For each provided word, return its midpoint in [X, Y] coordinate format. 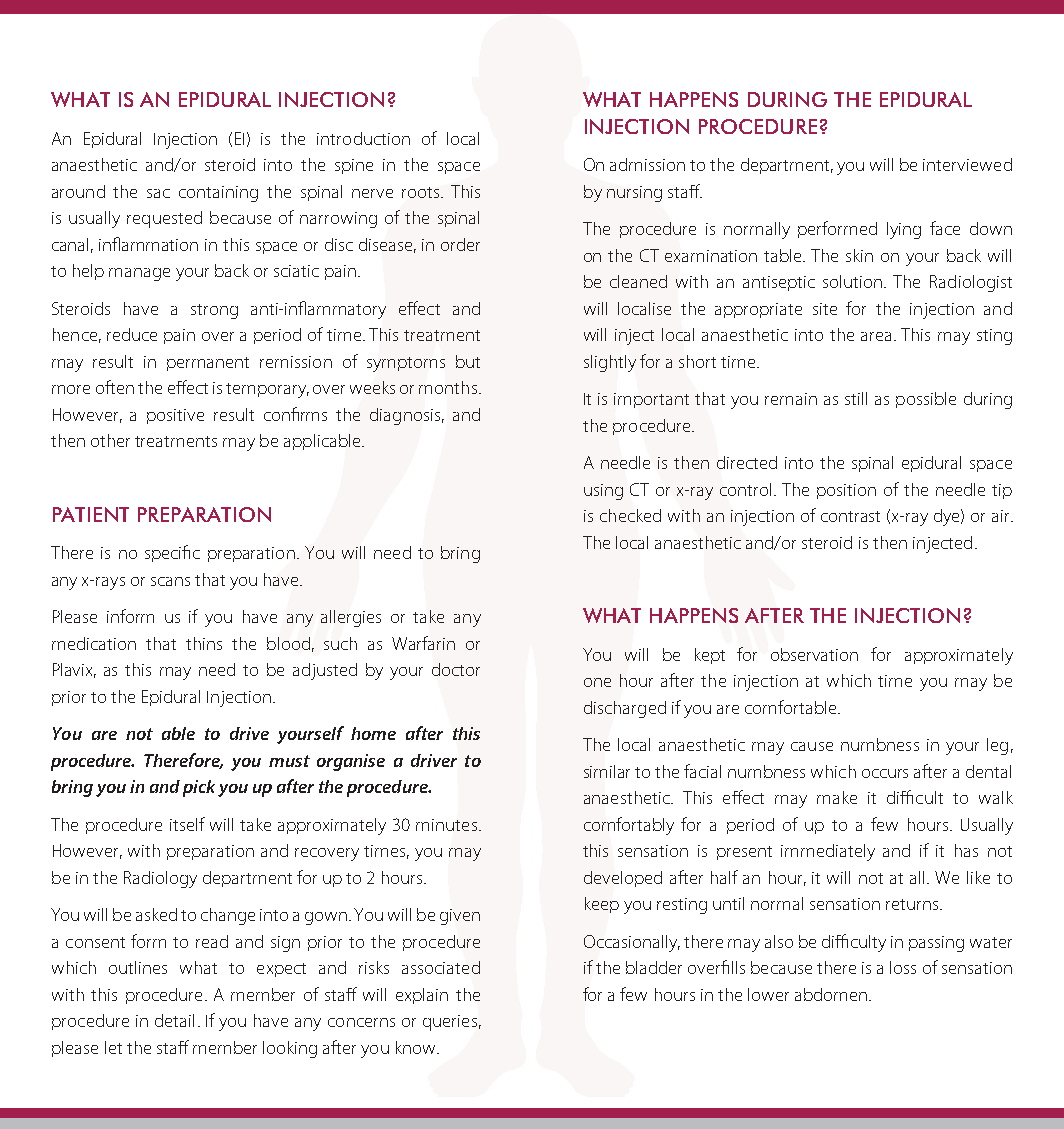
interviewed [967, 164]
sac [158, 193]
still [856, 398]
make [837, 797]
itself [187, 824]
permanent [208, 364]
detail [174, 1020]
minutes [446, 825]
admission [647, 164]
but [468, 361]
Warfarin [423, 643]
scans [170, 581]
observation [814, 654]
